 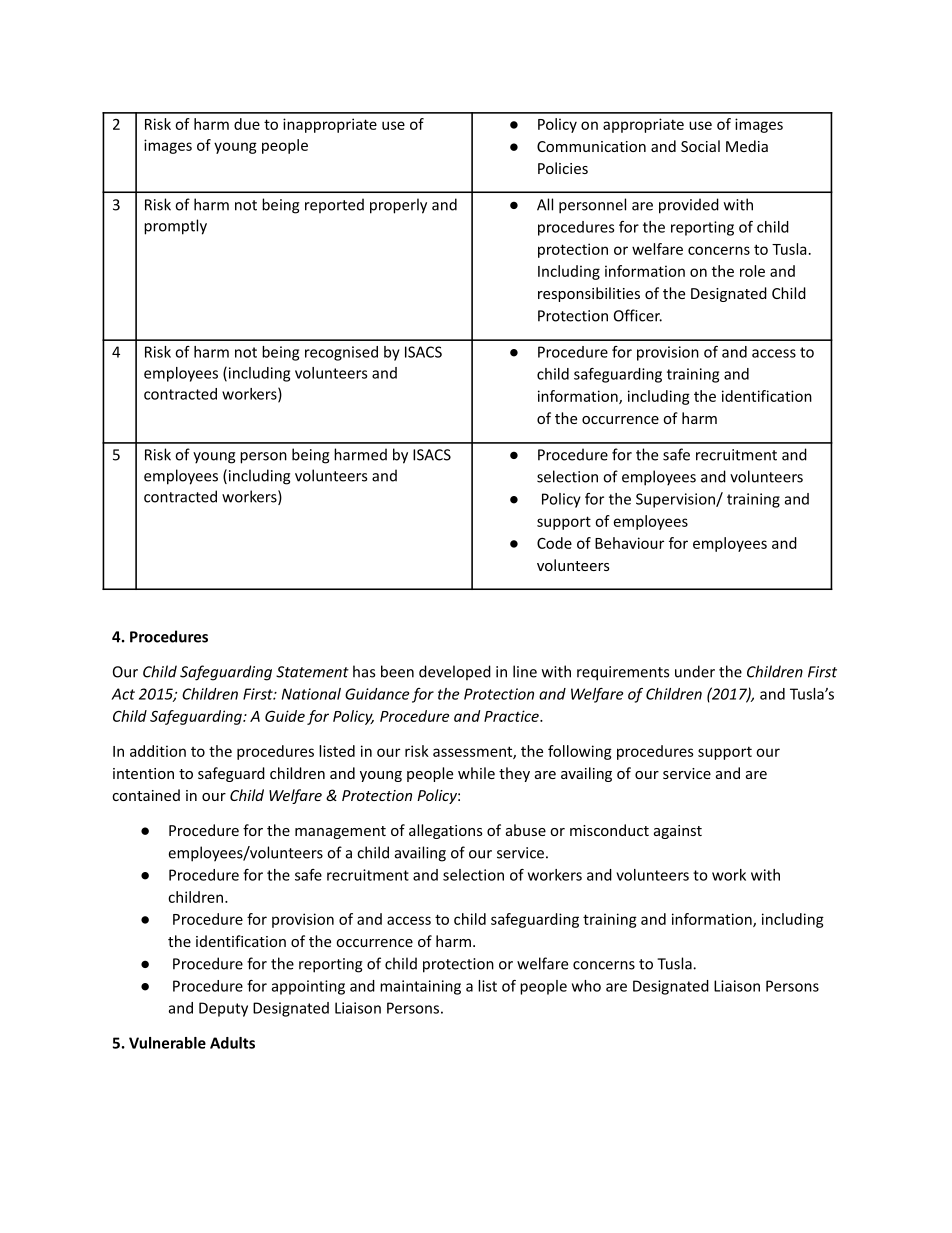 What do you see at coordinates (700, 146) in the image?
I see `Social` at bounding box center [700, 146].
